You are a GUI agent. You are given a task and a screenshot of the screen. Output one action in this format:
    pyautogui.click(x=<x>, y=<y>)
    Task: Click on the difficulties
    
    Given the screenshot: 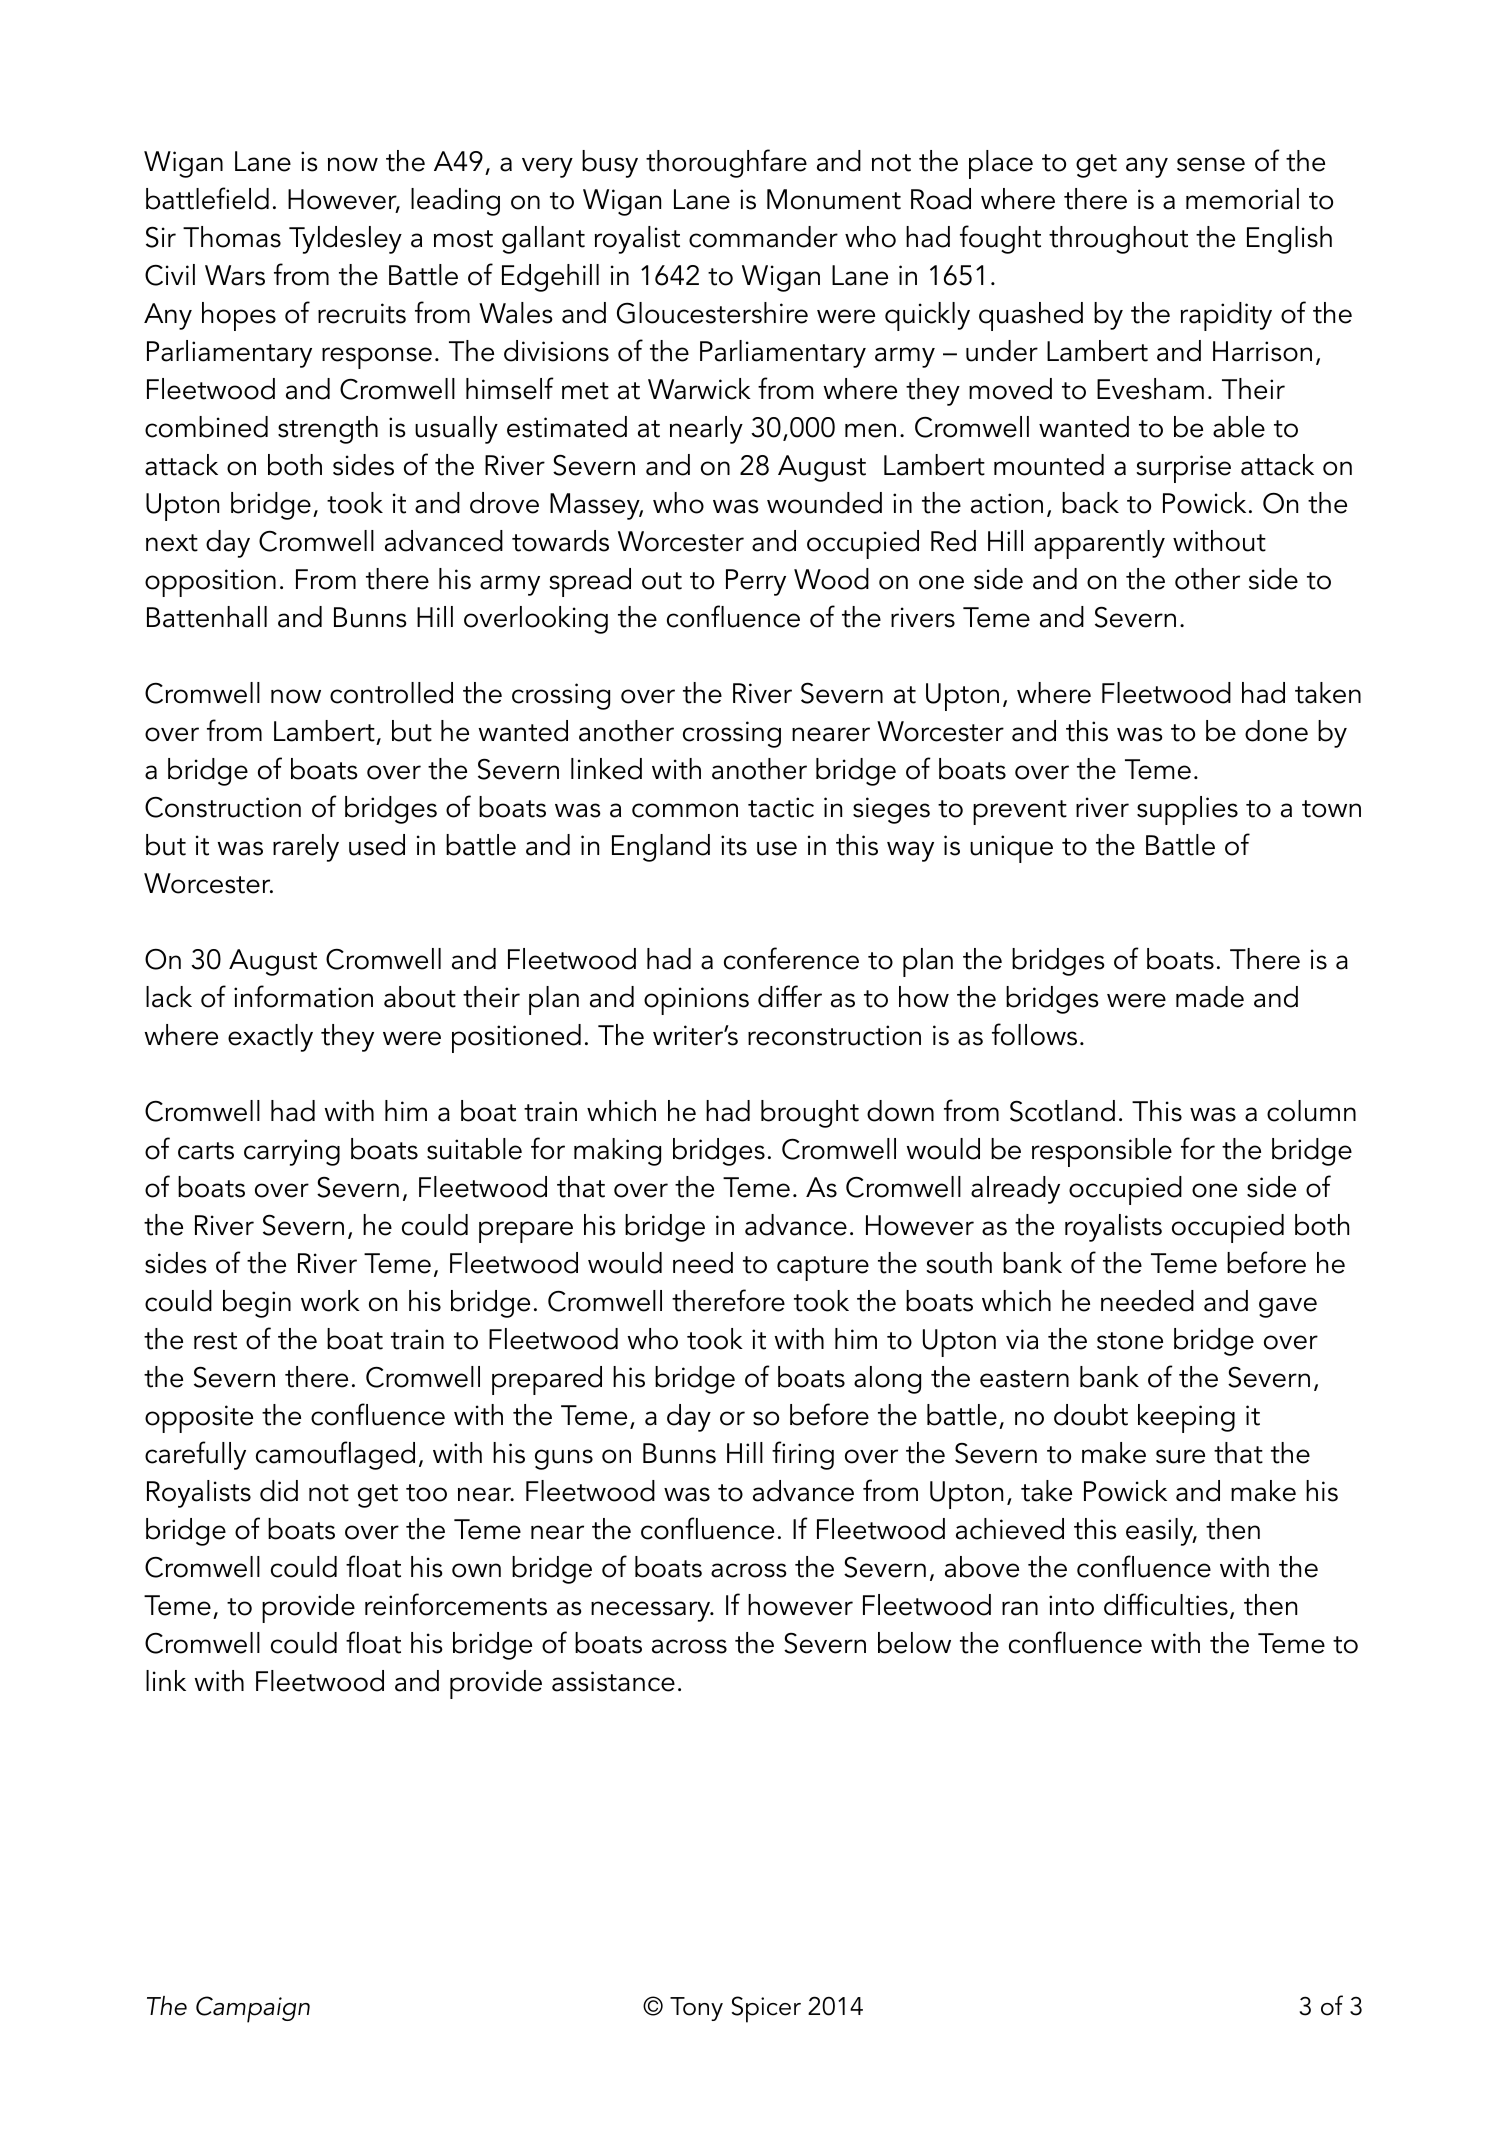 What is the action you would take?
    pyautogui.click(x=1166, y=1604)
